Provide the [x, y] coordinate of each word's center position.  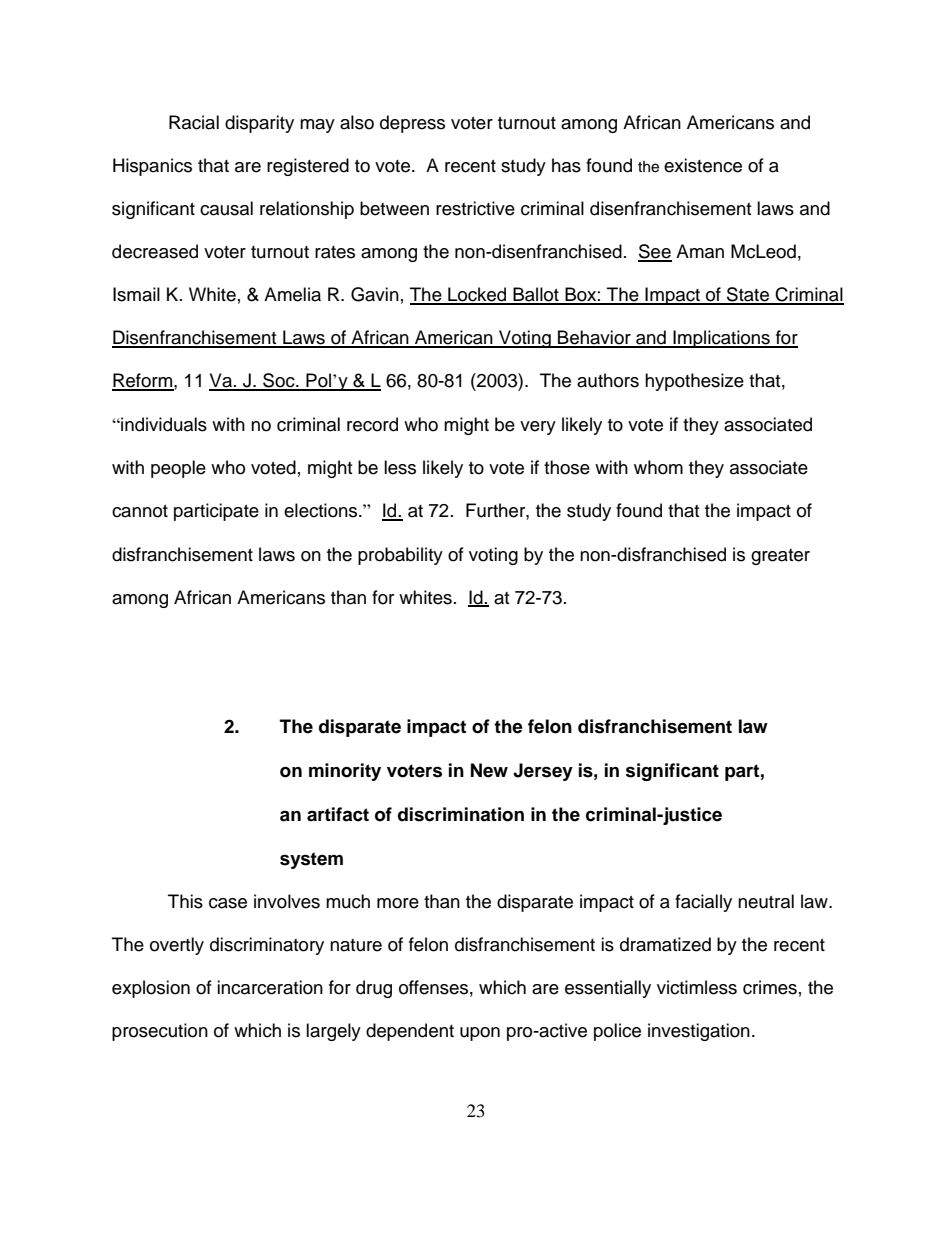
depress [412, 124]
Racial [194, 122]
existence [703, 165]
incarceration [270, 987]
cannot [140, 511]
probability [400, 556]
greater [780, 557]
